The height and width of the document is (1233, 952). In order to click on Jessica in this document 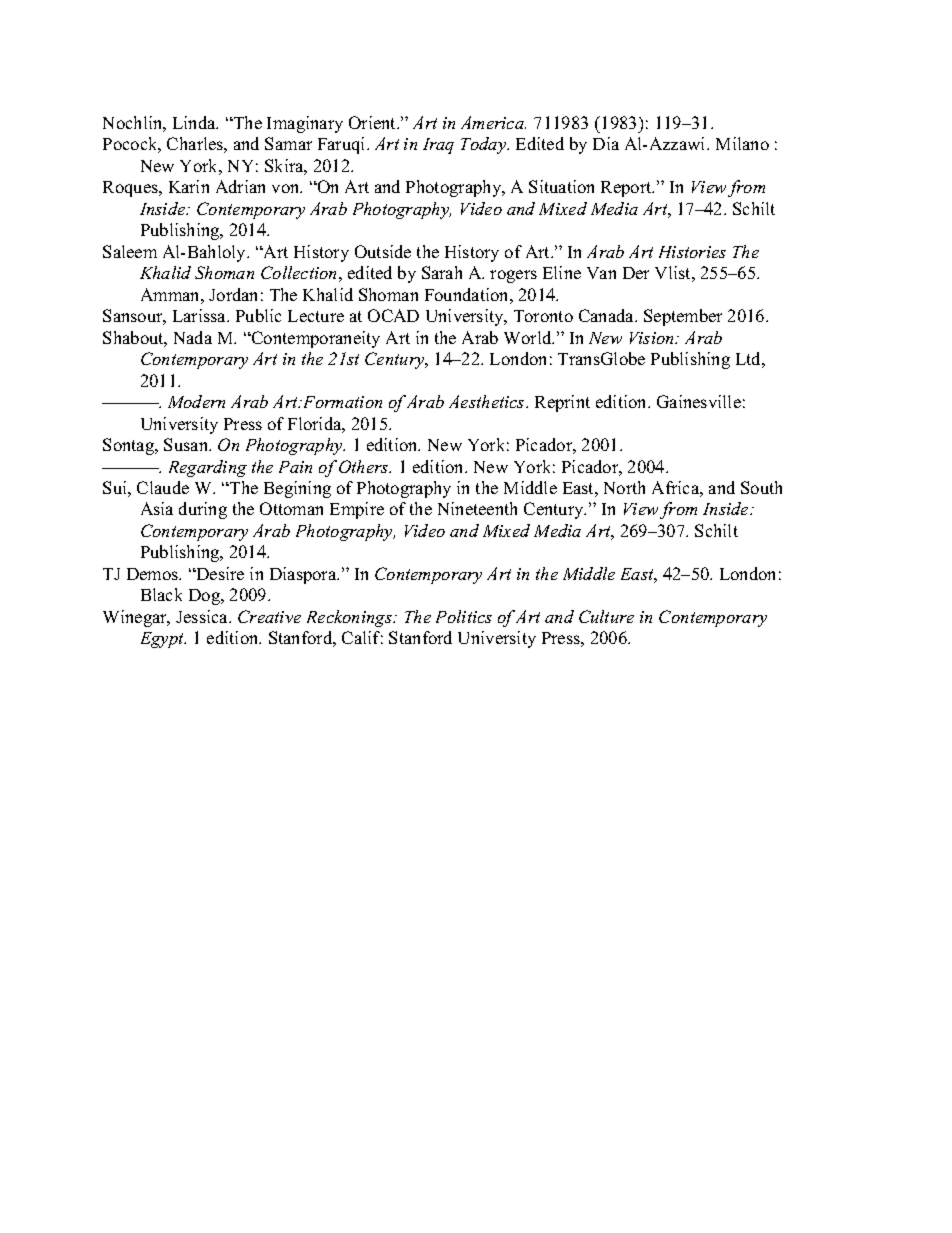, I will do `click(203, 616)`.
